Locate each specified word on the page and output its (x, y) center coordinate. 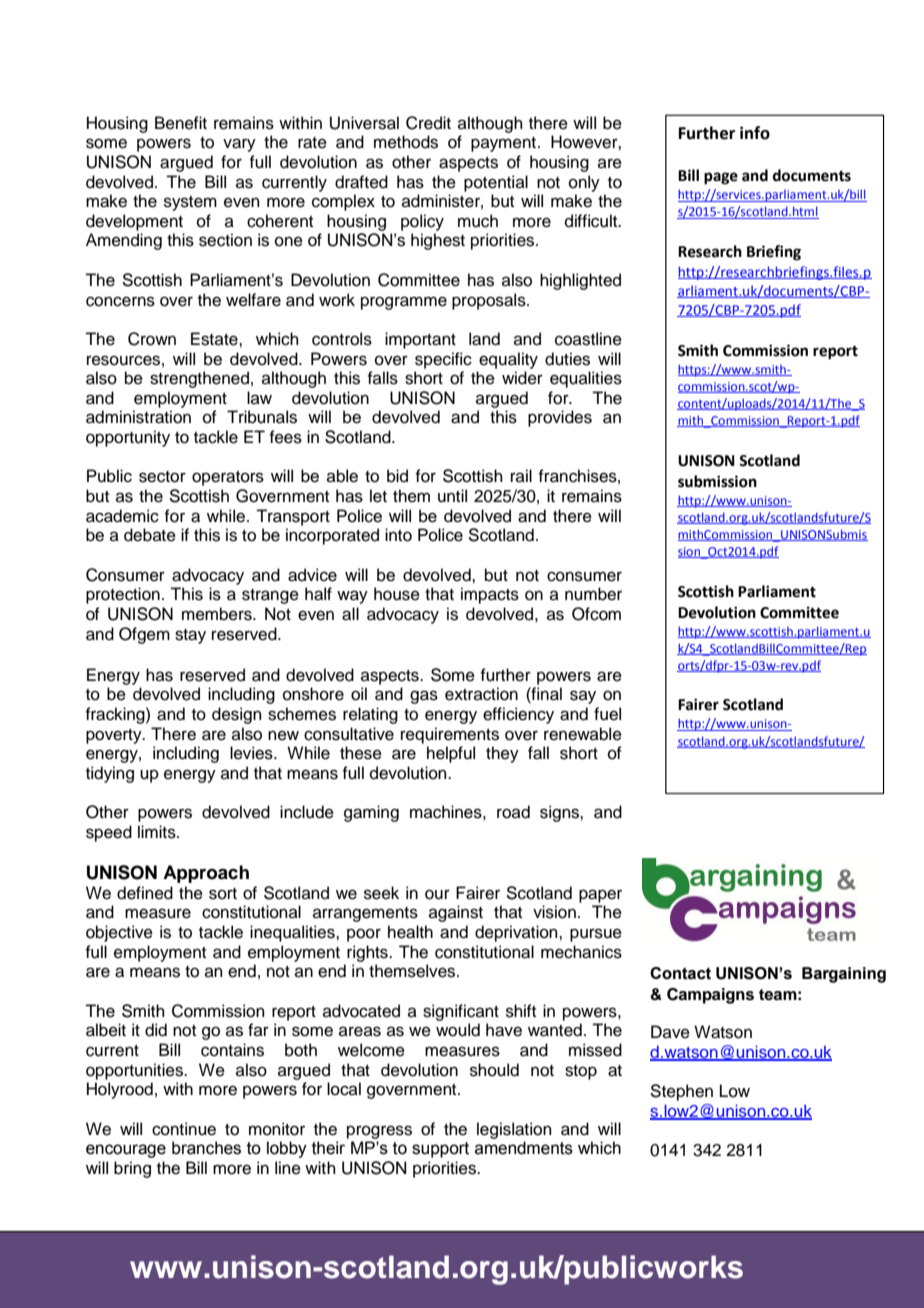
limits (158, 832)
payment (503, 144)
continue (184, 1129)
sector (162, 477)
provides (560, 418)
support (440, 1150)
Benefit (181, 123)
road (513, 812)
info (755, 133)
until (452, 496)
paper (600, 896)
